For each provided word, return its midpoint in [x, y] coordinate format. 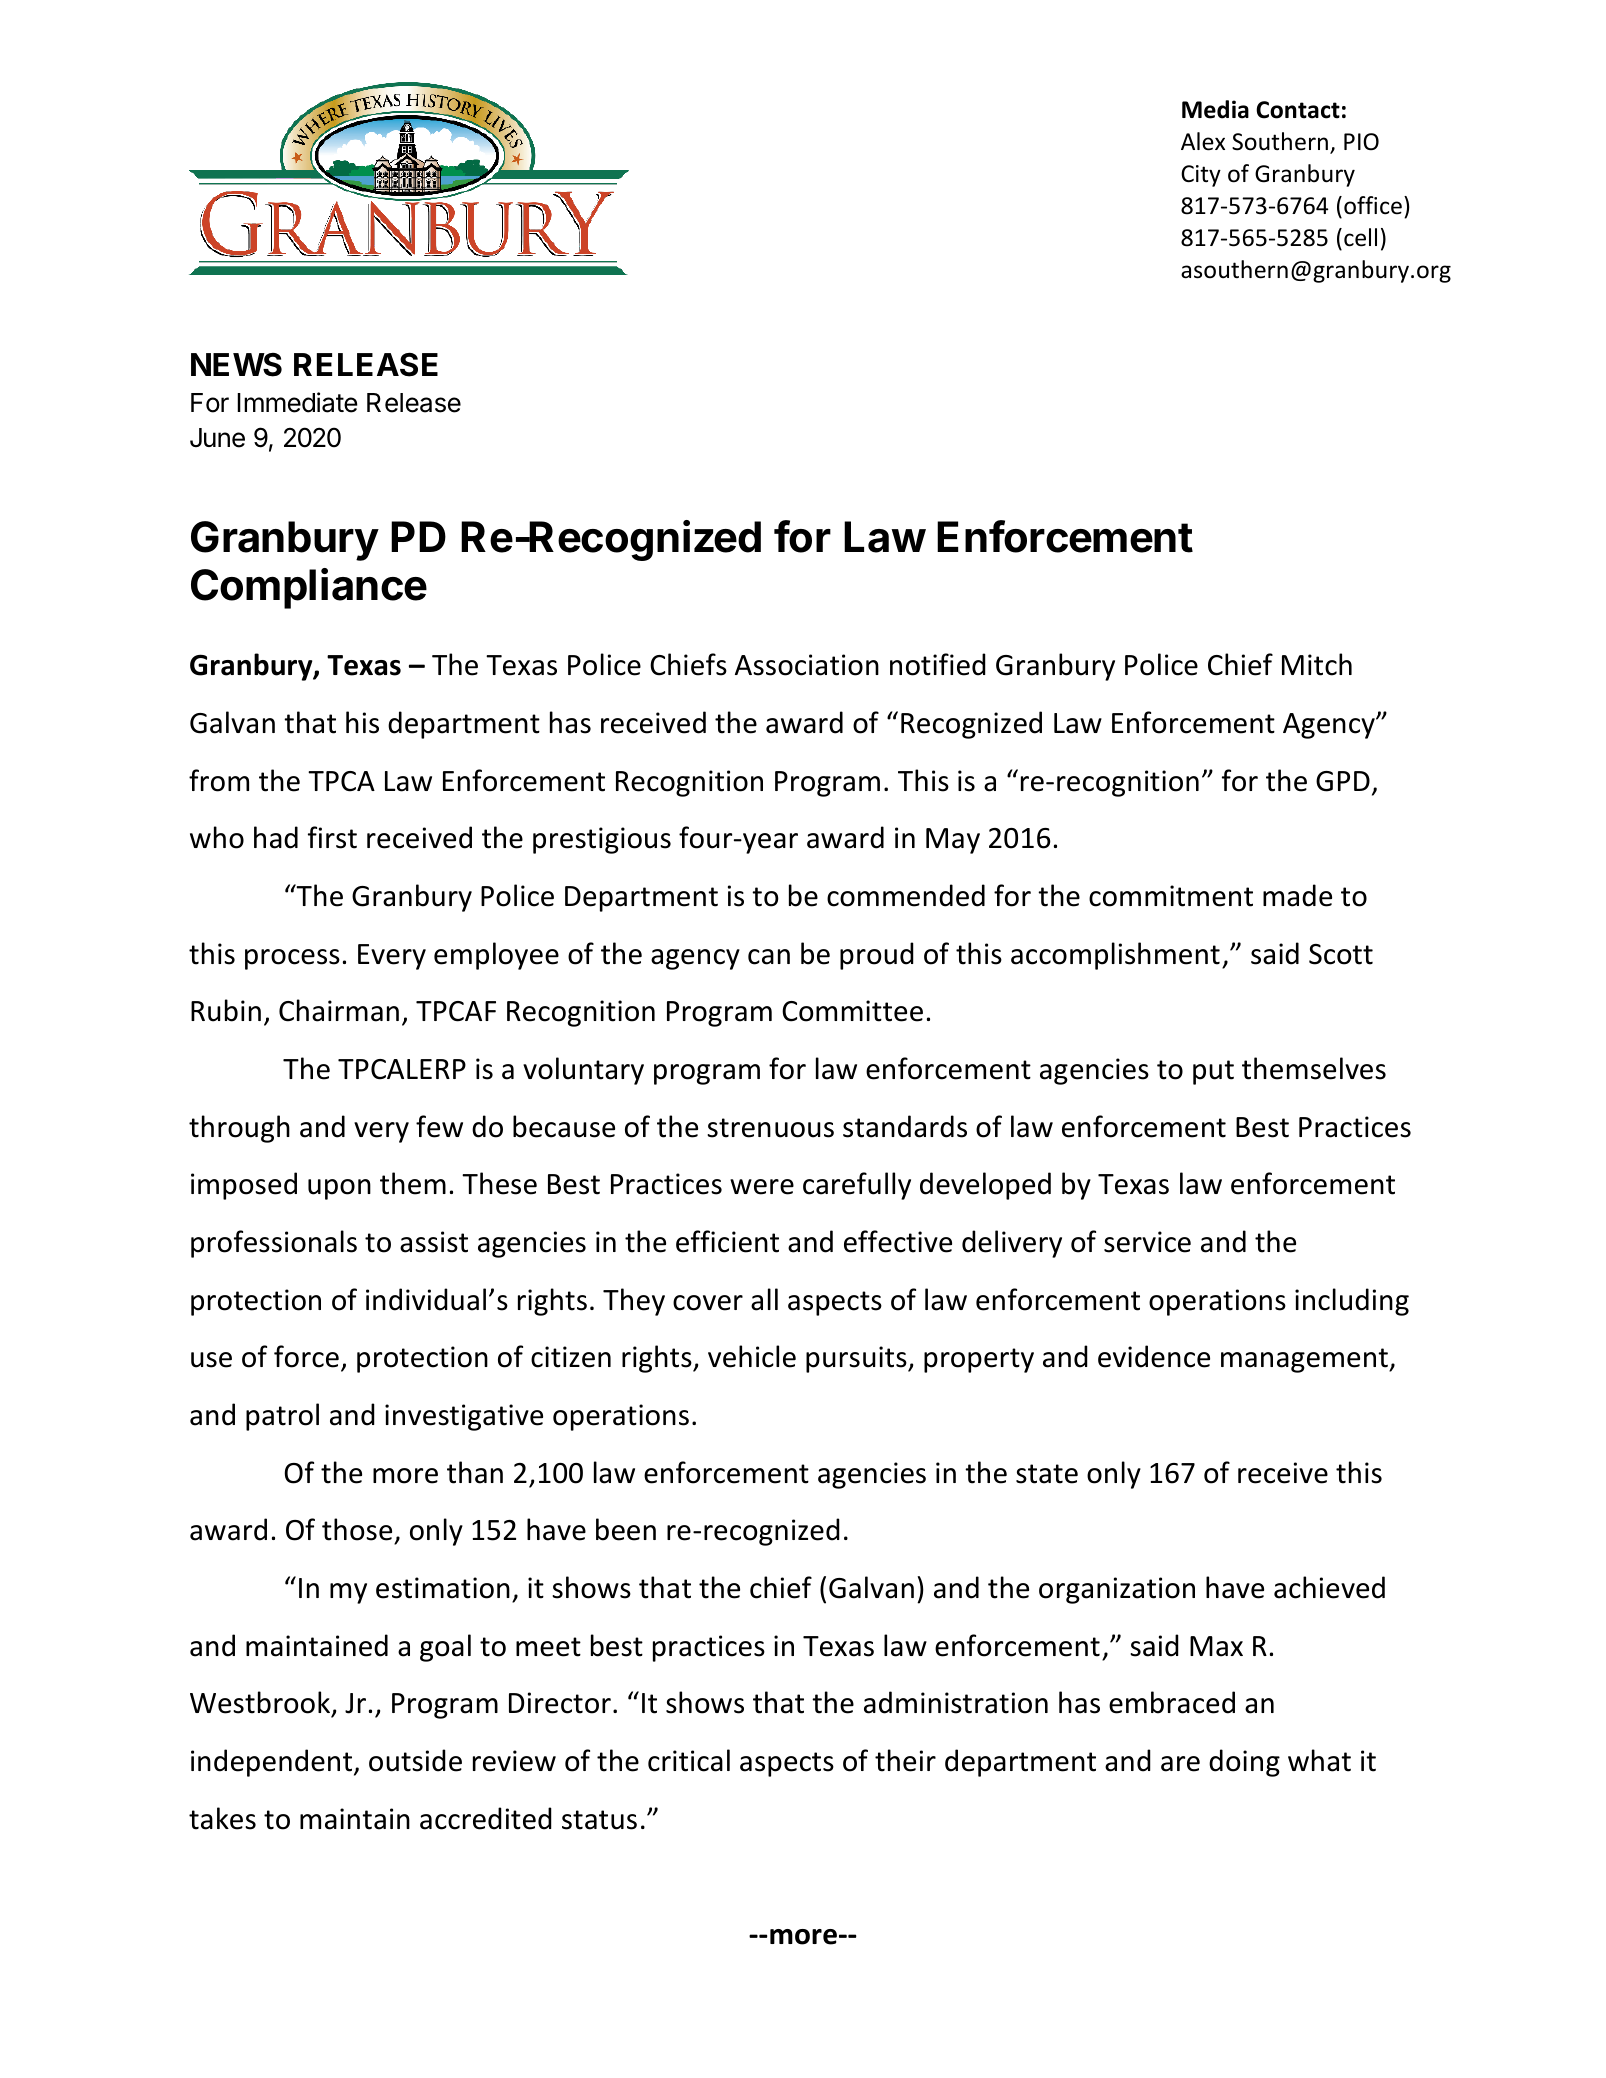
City [1201, 176]
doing [1244, 1763]
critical [689, 1760]
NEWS [236, 365]
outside [415, 1760]
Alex [1203, 141]
